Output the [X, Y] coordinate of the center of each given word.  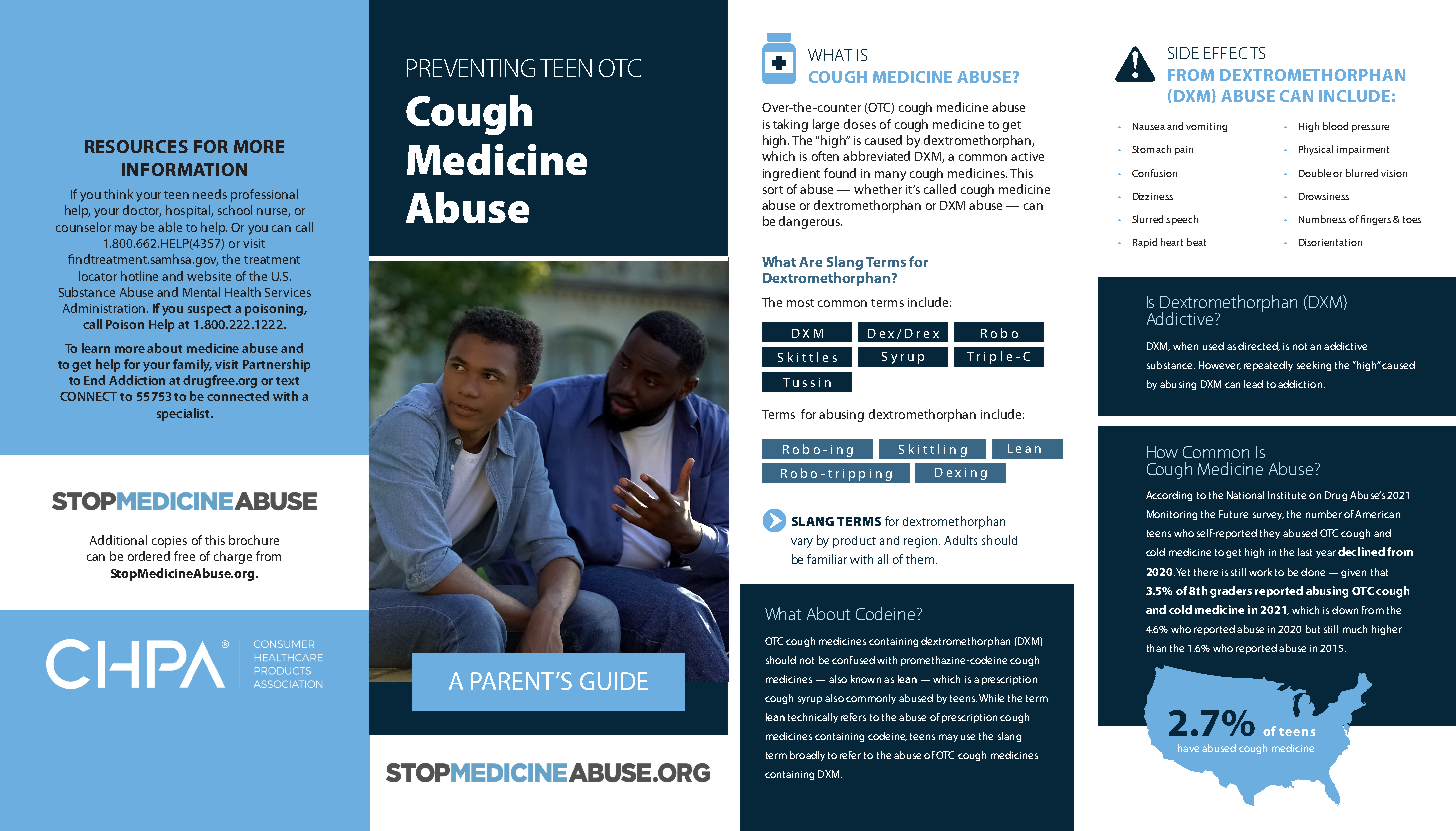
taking [790, 125]
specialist [184, 414]
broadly [807, 756]
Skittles [807, 357]
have [1188, 748]
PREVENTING [471, 68]
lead [1253, 384]
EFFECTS [1234, 53]
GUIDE [614, 681]
